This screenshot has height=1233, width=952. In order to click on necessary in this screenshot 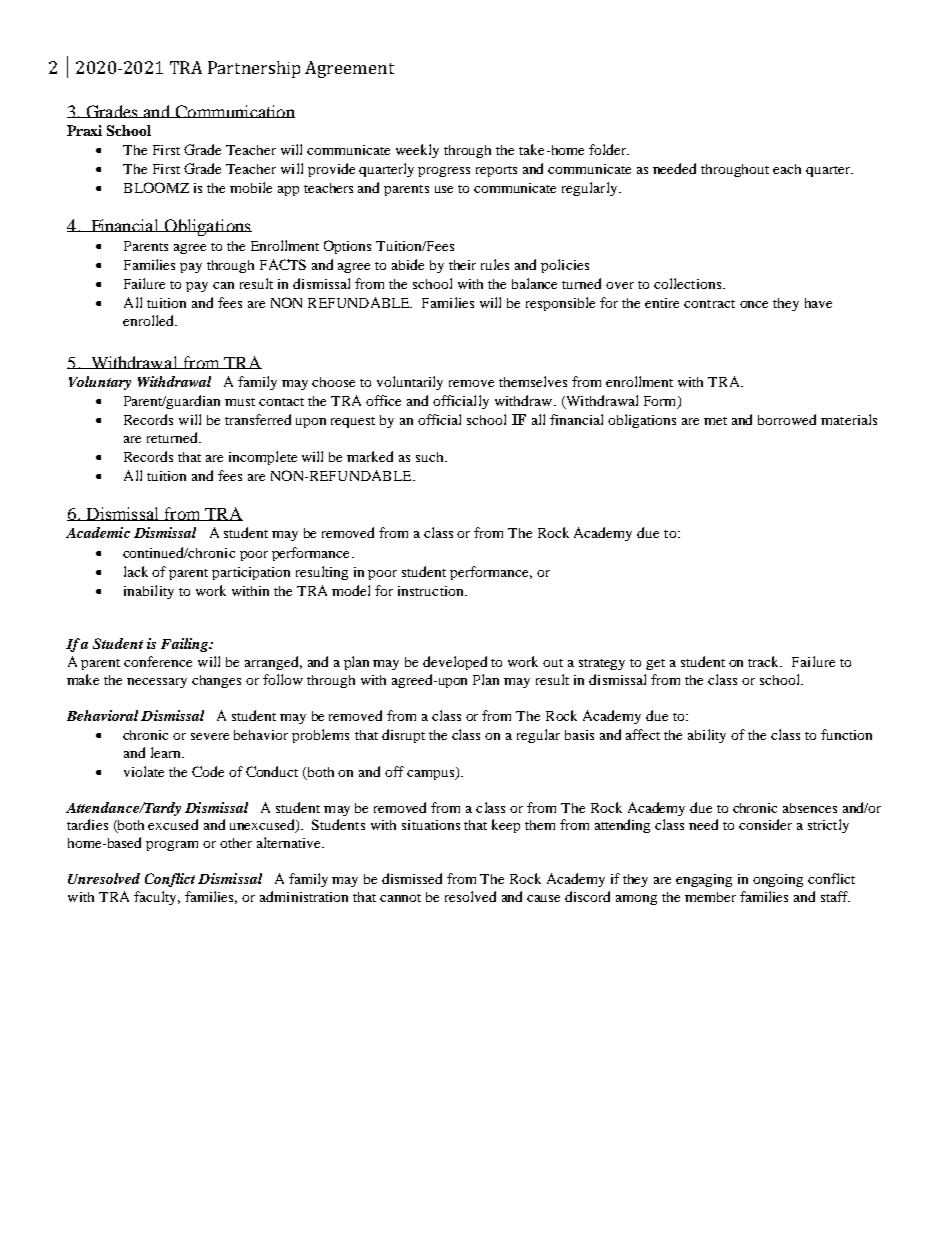, I will do `click(157, 683)`.
